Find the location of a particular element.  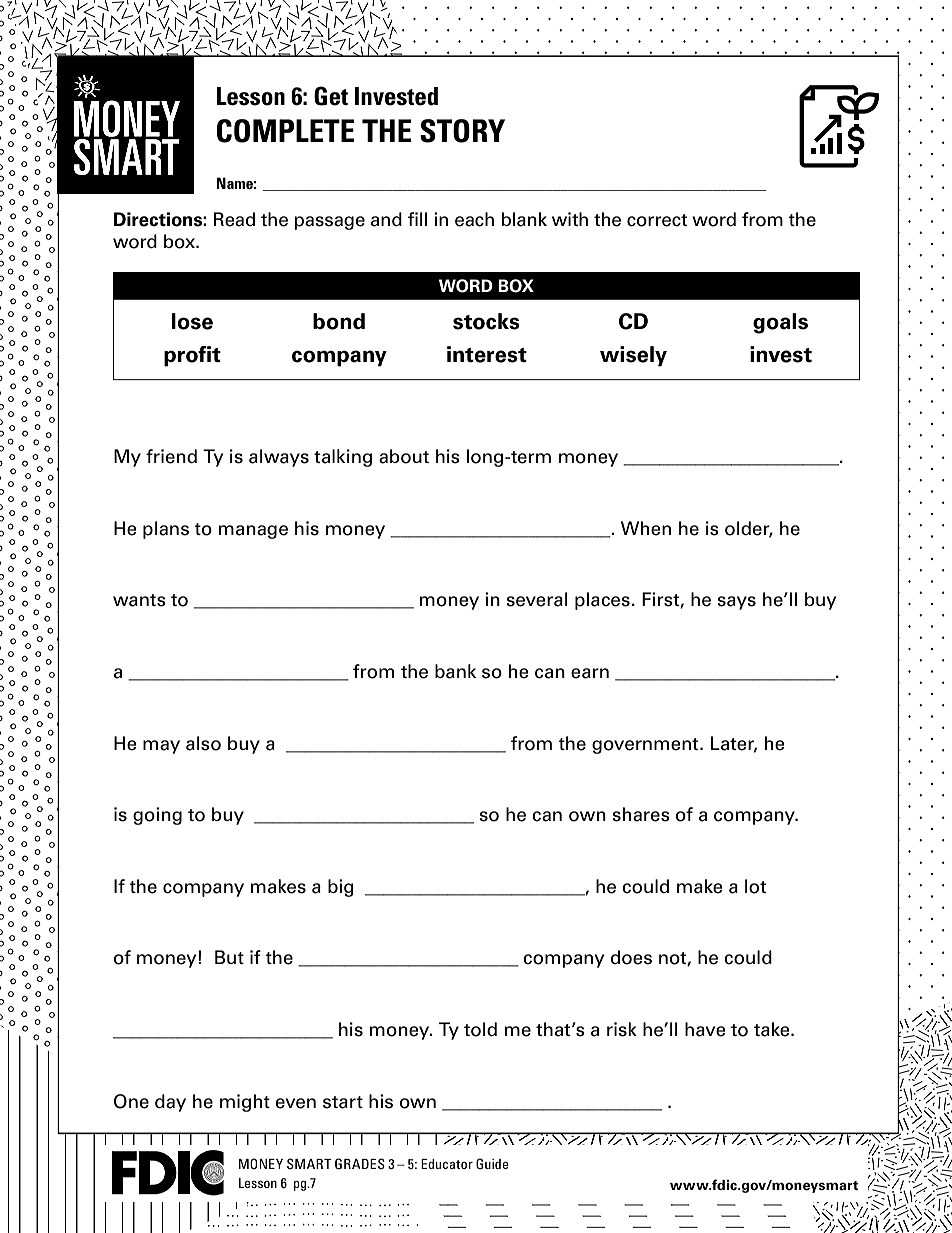

big is located at coordinates (341, 888).
